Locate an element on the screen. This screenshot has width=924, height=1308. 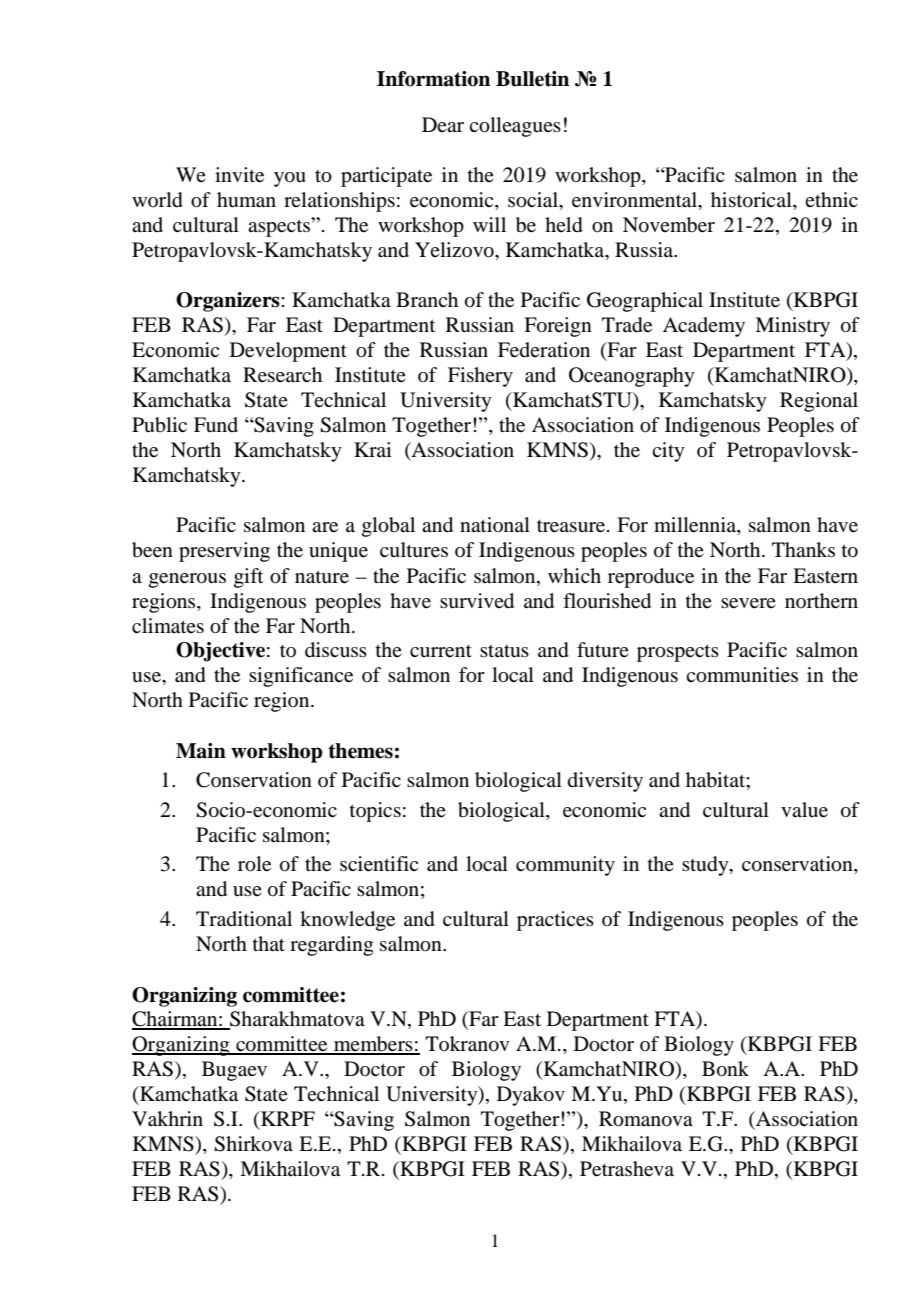
colleagues is located at coordinates (515, 127).
